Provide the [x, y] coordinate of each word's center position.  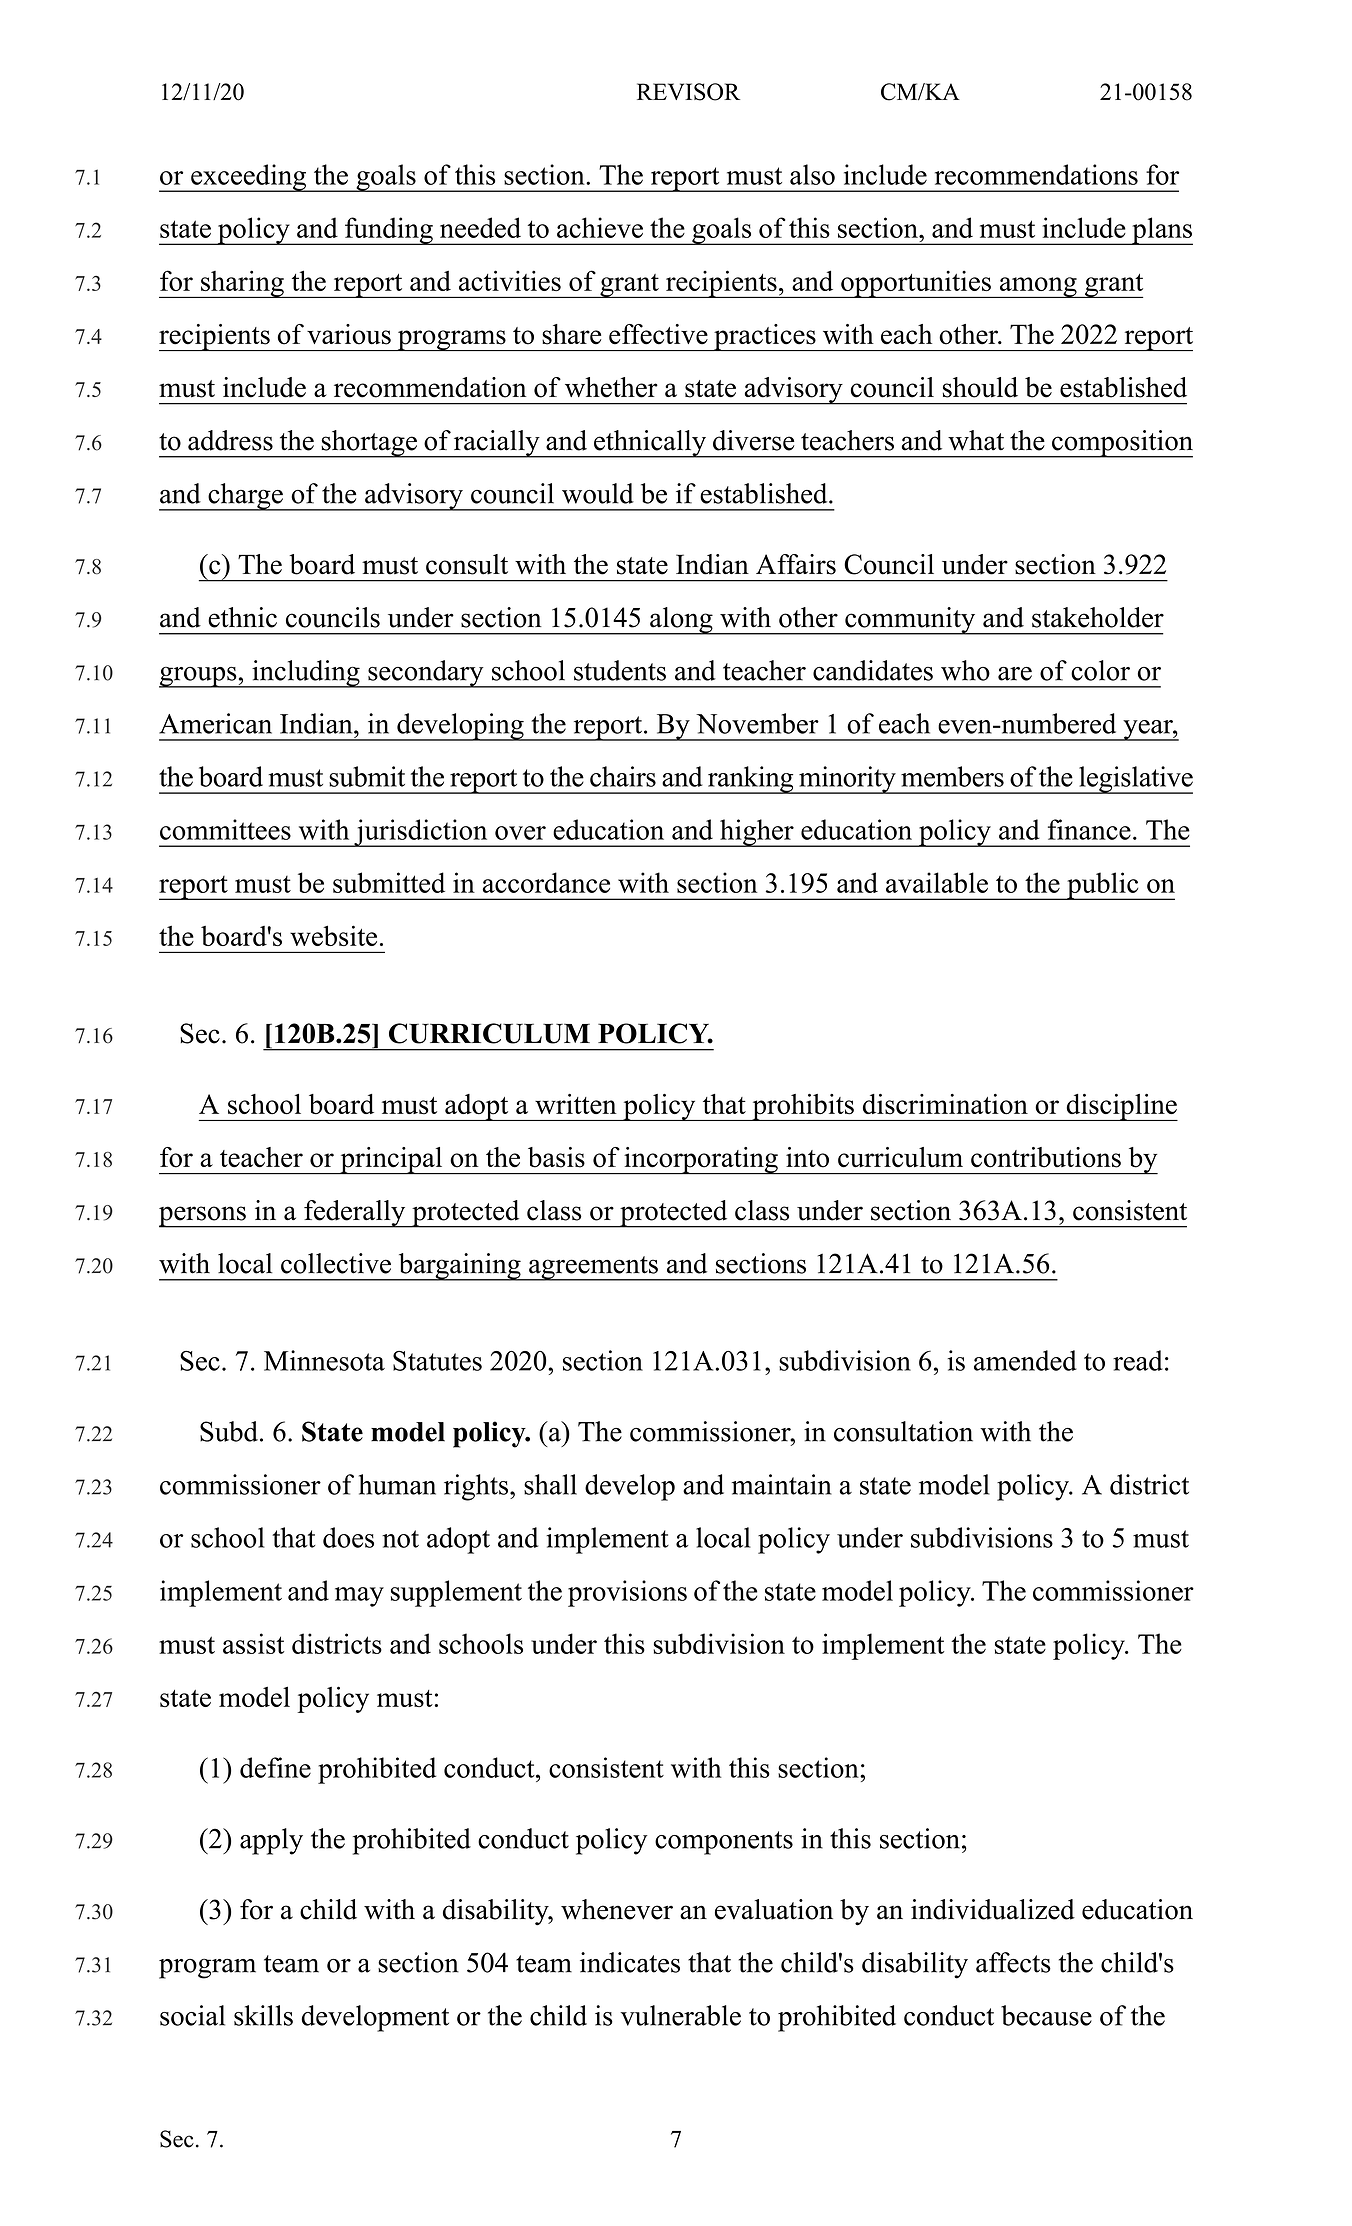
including [306, 674]
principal [391, 1161]
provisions [627, 1593]
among [1038, 287]
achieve [600, 227]
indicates [630, 1962]
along [681, 621]
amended [1025, 1360]
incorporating [701, 1161]
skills [263, 2015]
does [348, 1537]
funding [389, 231]
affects [1013, 1962]
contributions [1046, 1157]
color [1100, 670]
